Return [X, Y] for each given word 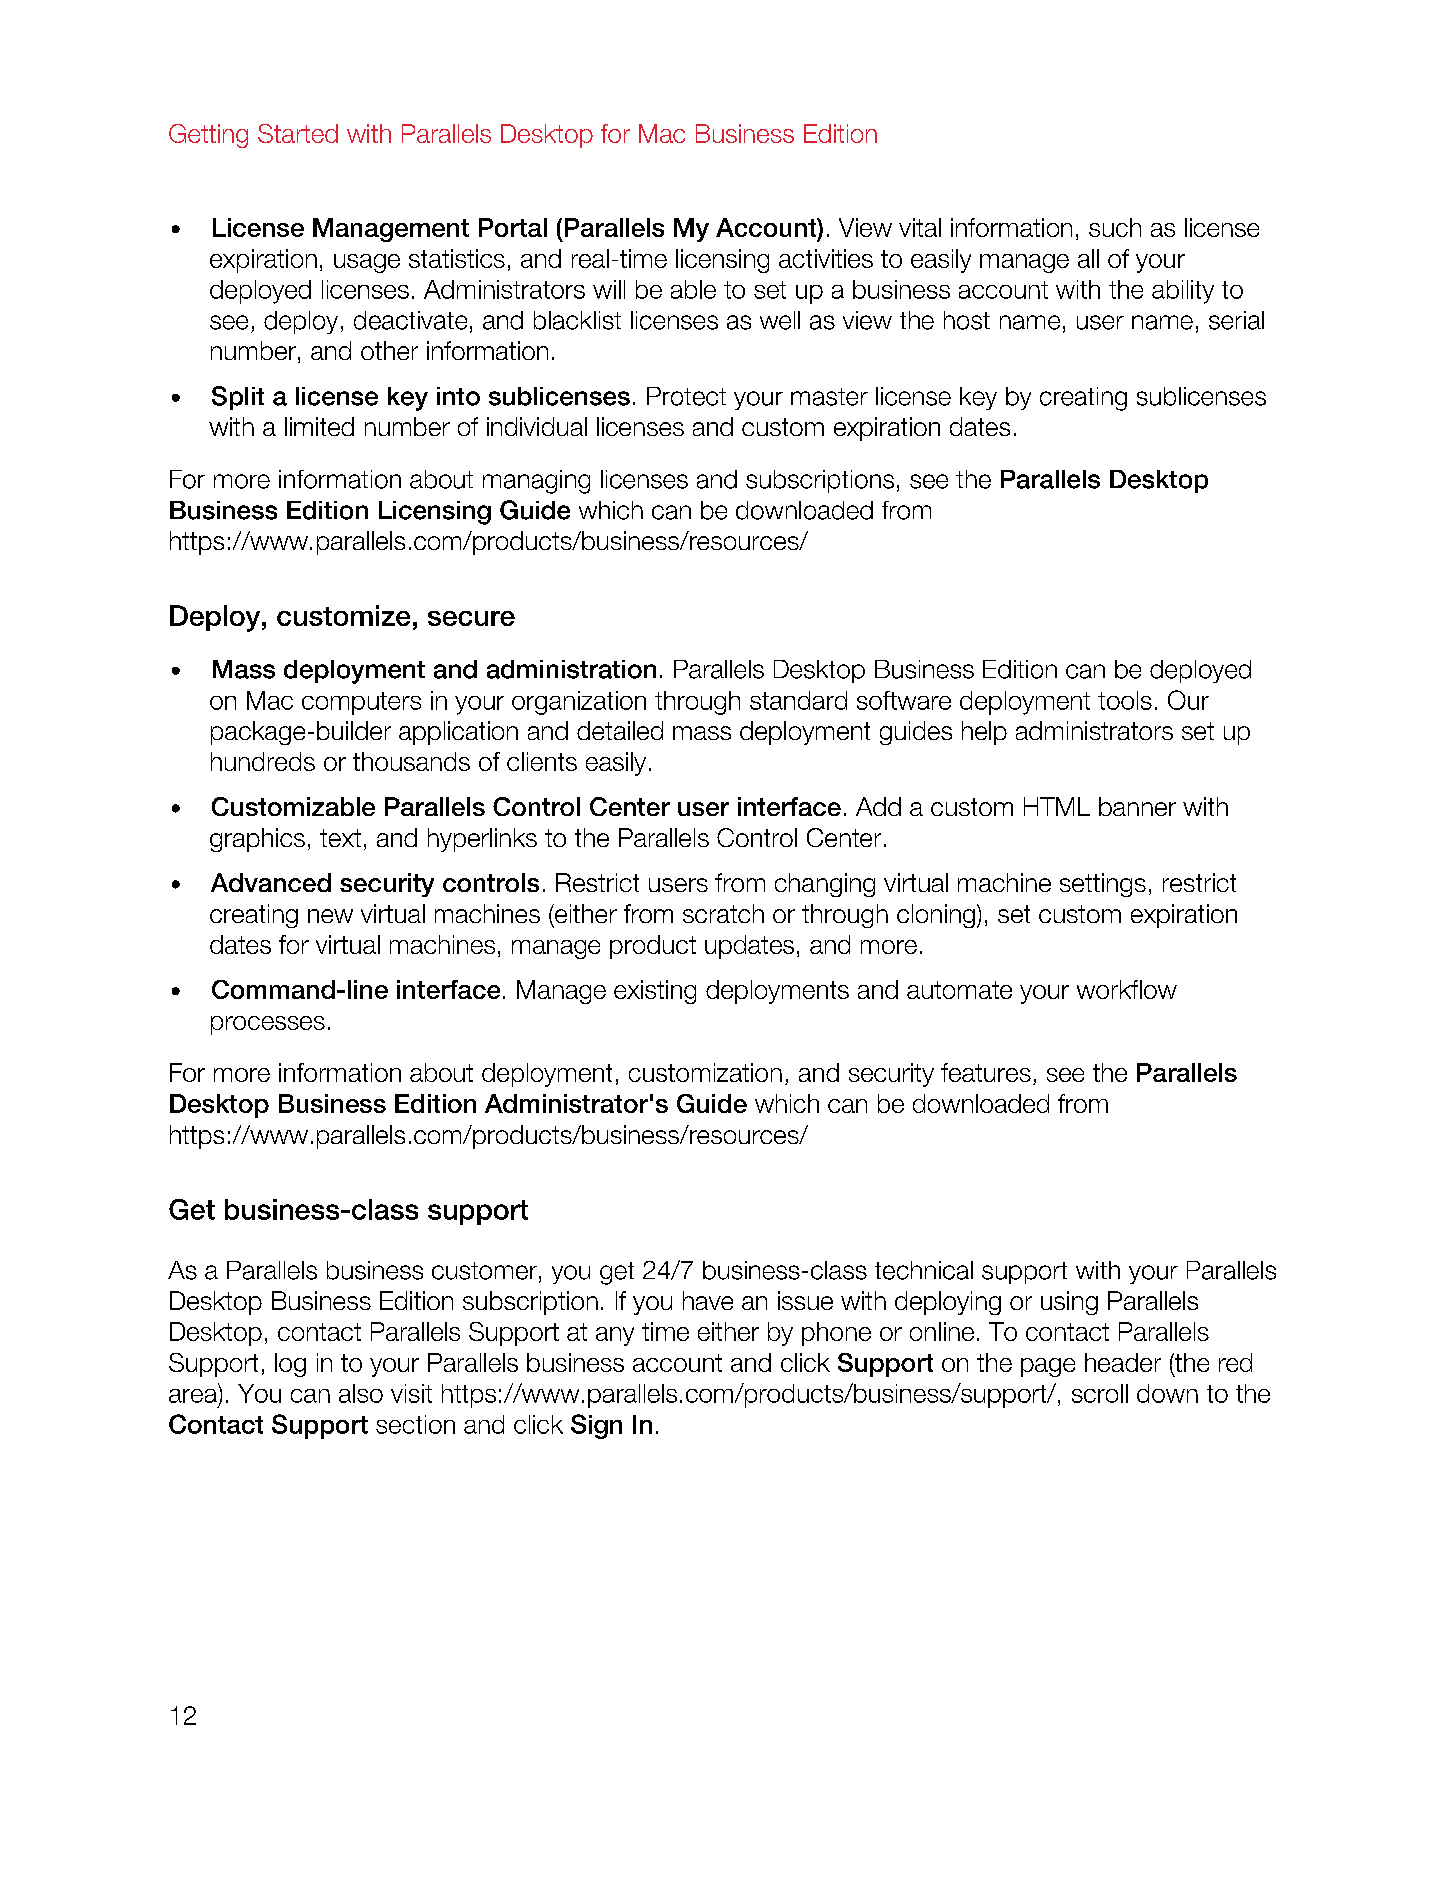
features [986, 1072]
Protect [686, 396]
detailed [620, 730]
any [615, 1336]
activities [826, 258]
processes [268, 1025]
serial [1236, 320]
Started [298, 133]
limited [319, 426]
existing [655, 992]
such [1115, 227]
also [361, 1393]
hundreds [263, 761]
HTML [1057, 806]
